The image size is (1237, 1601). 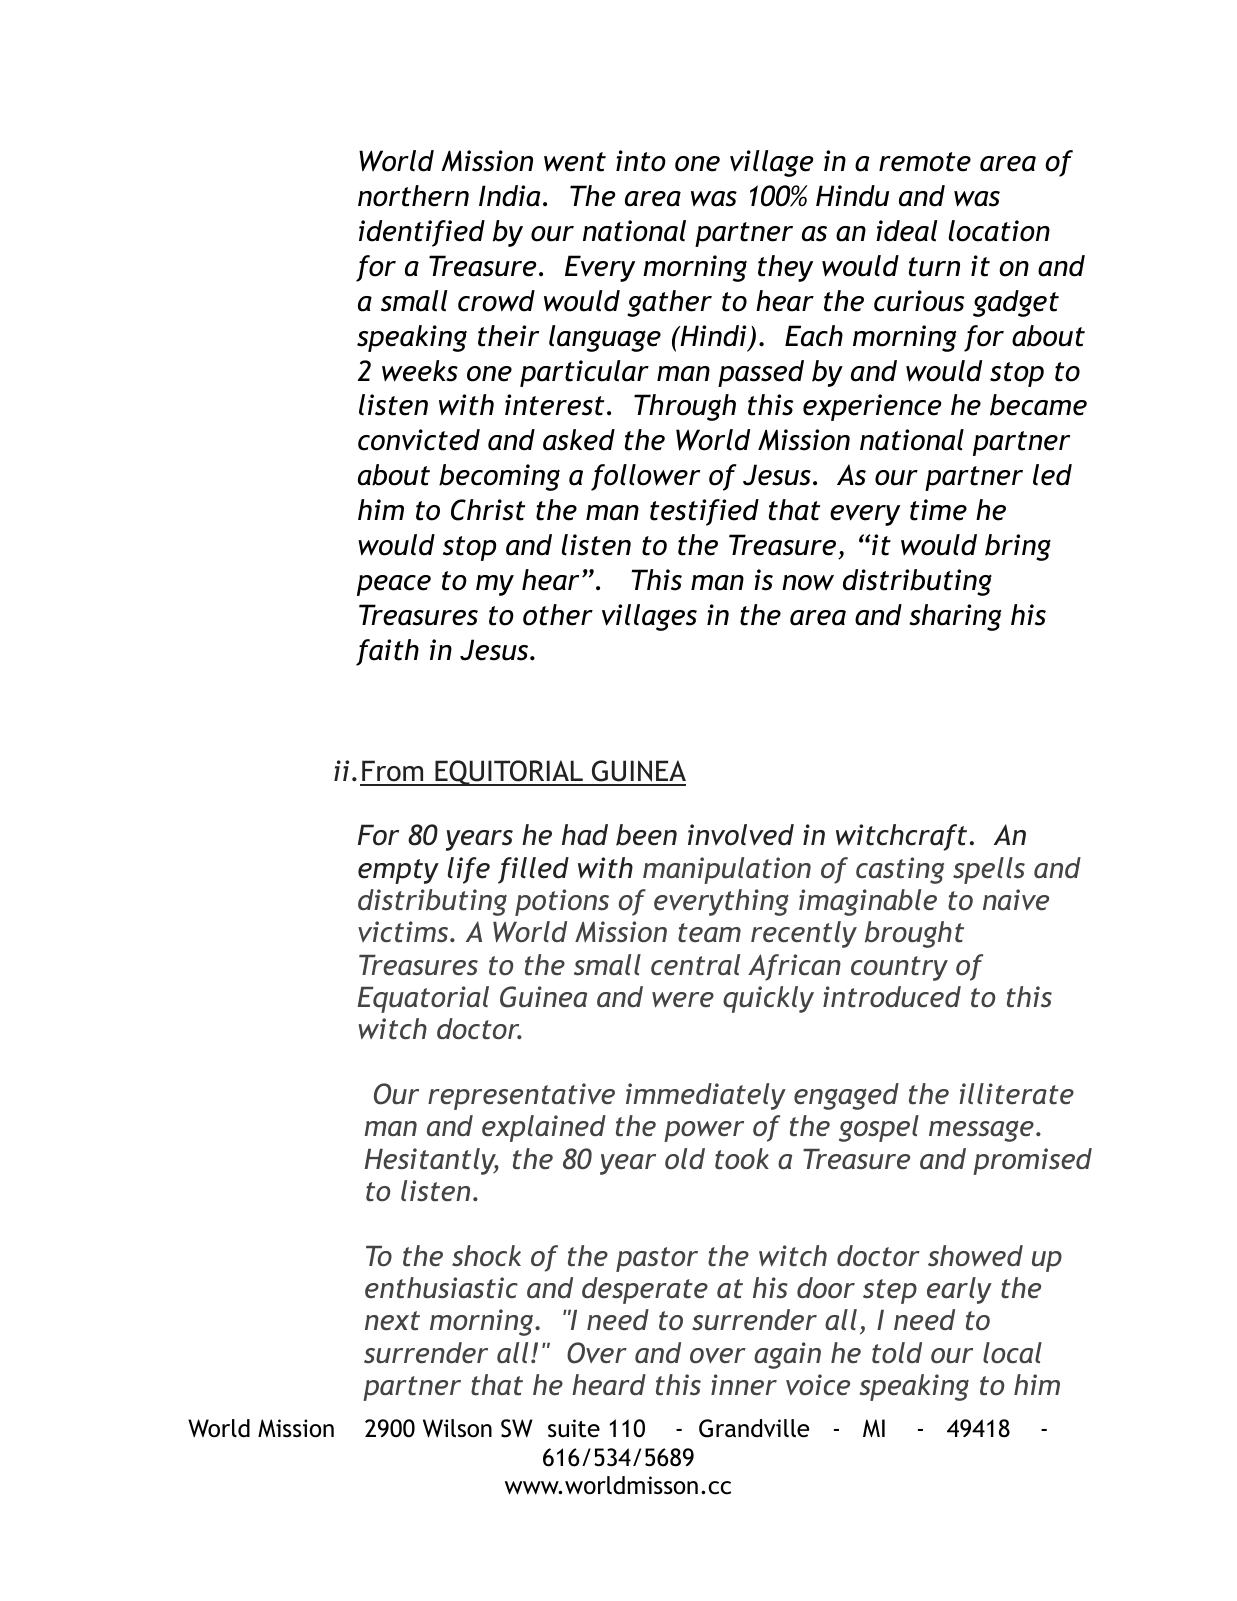 What do you see at coordinates (510, 196) in the document?
I see `India` at bounding box center [510, 196].
